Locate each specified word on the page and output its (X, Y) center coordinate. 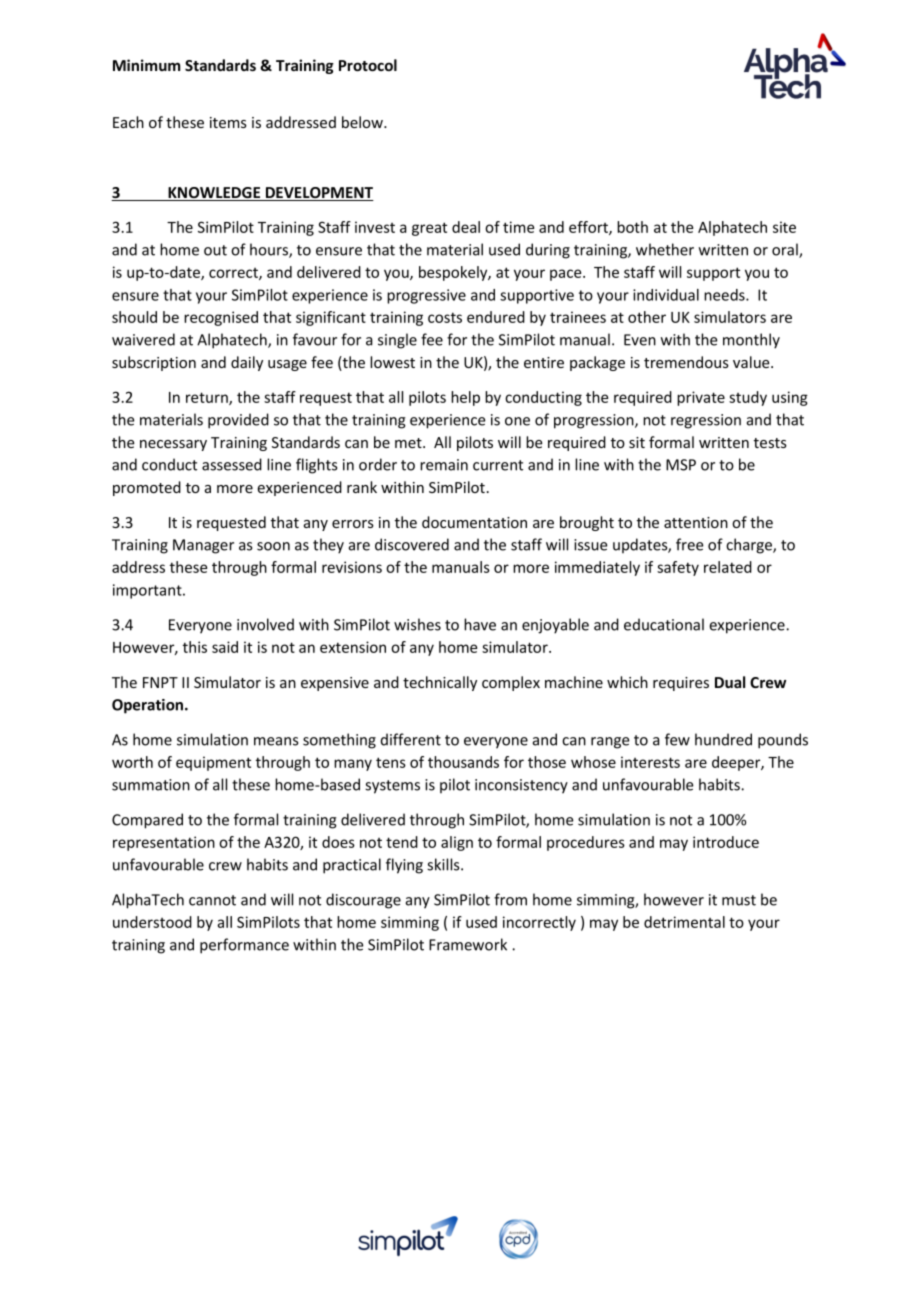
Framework (468, 944)
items (228, 122)
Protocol (368, 65)
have (480, 624)
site (784, 227)
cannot (212, 900)
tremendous (686, 362)
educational (664, 624)
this (195, 647)
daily (247, 363)
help (465, 398)
